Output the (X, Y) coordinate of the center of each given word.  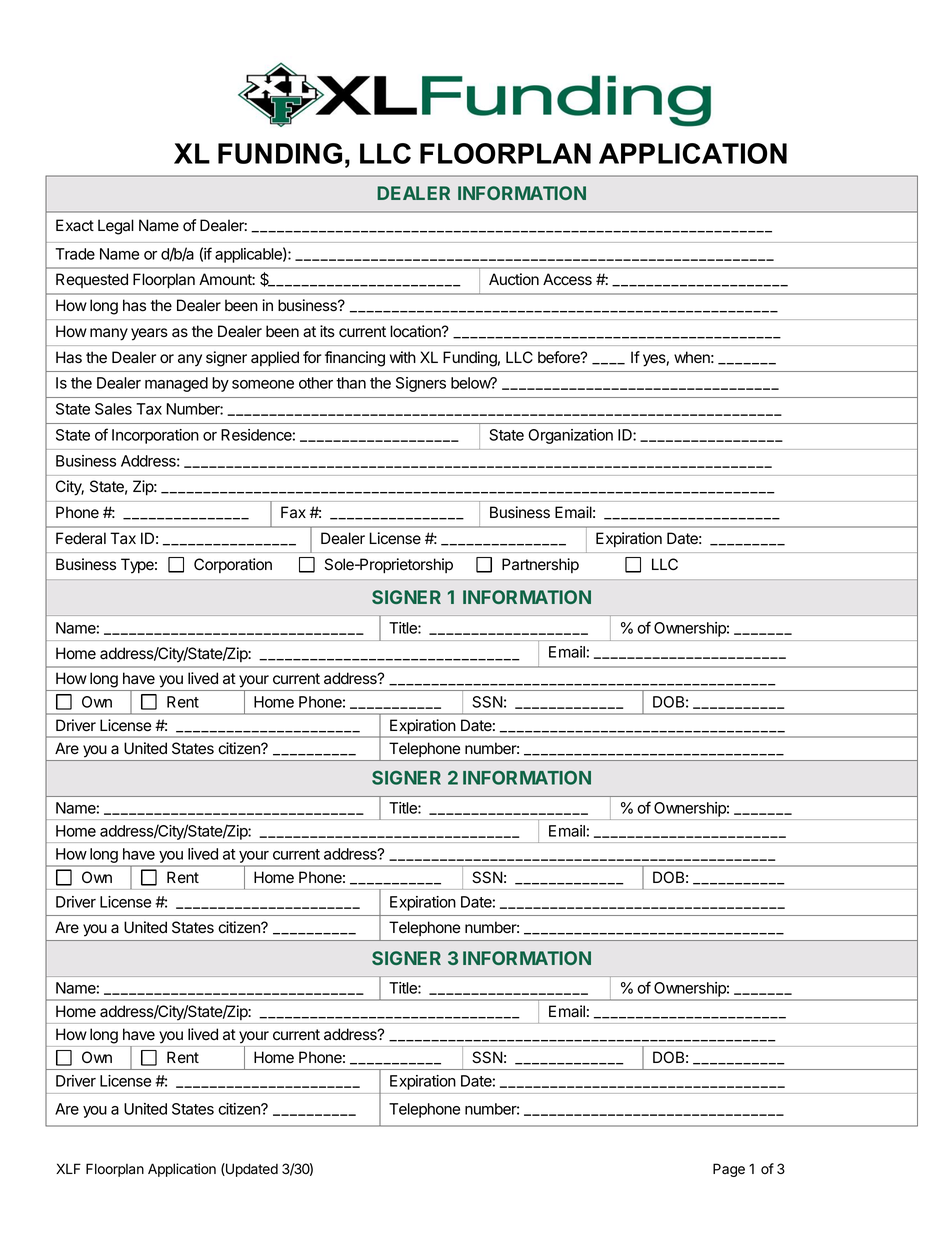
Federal (81, 538)
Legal (116, 227)
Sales (113, 409)
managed (176, 384)
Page (729, 1170)
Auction (514, 279)
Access (567, 279)
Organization (570, 436)
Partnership (540, 565)
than (351, 383)
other (316, 383)
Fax (293, 512)
